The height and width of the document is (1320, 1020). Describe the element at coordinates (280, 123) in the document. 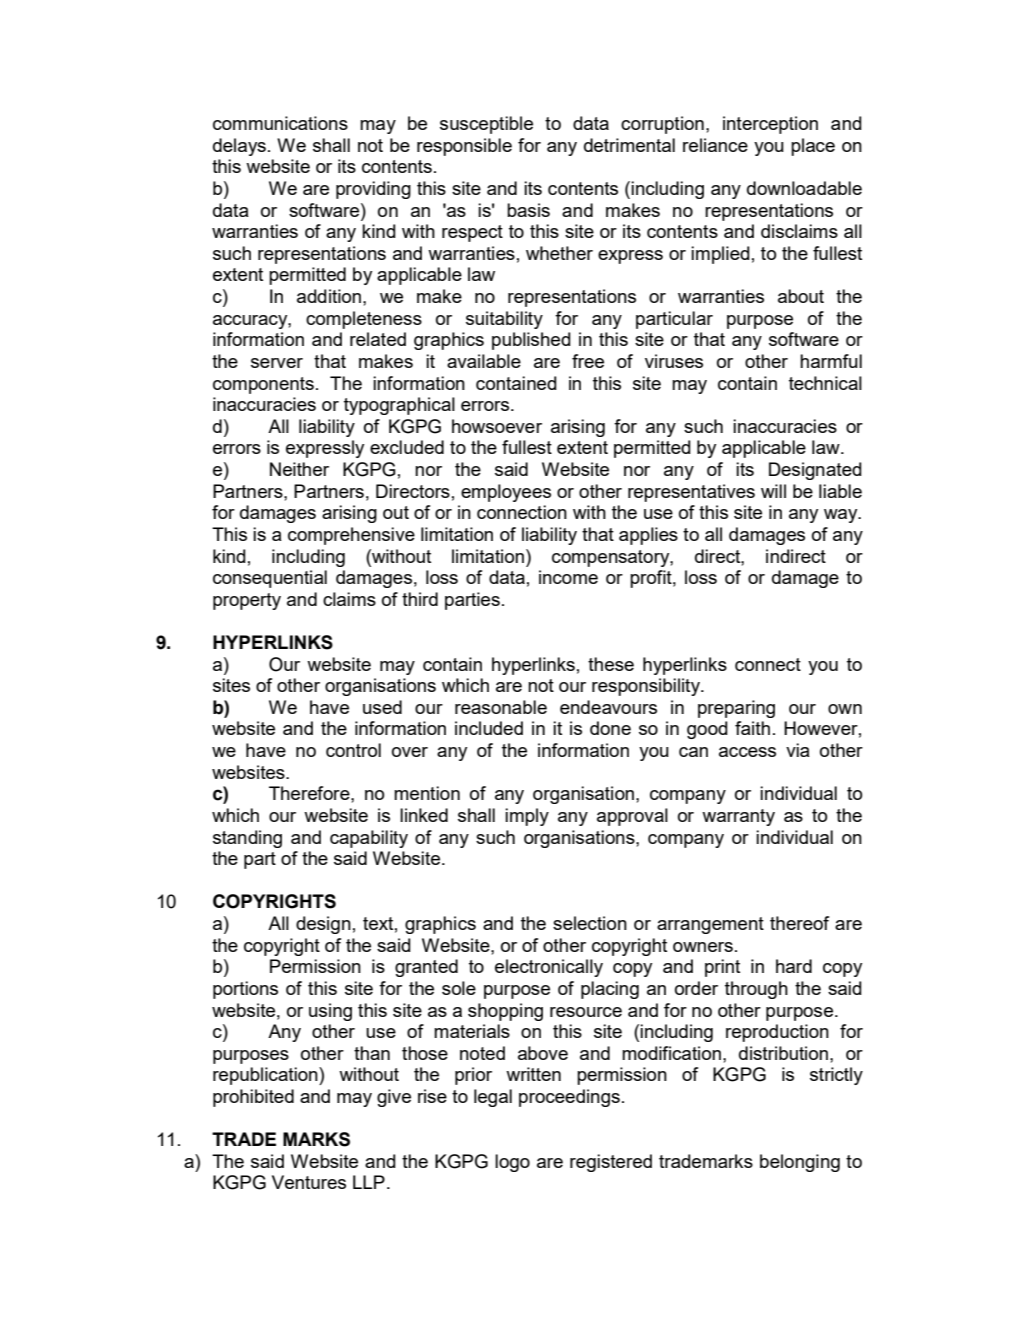

I see `communications` at that location.
